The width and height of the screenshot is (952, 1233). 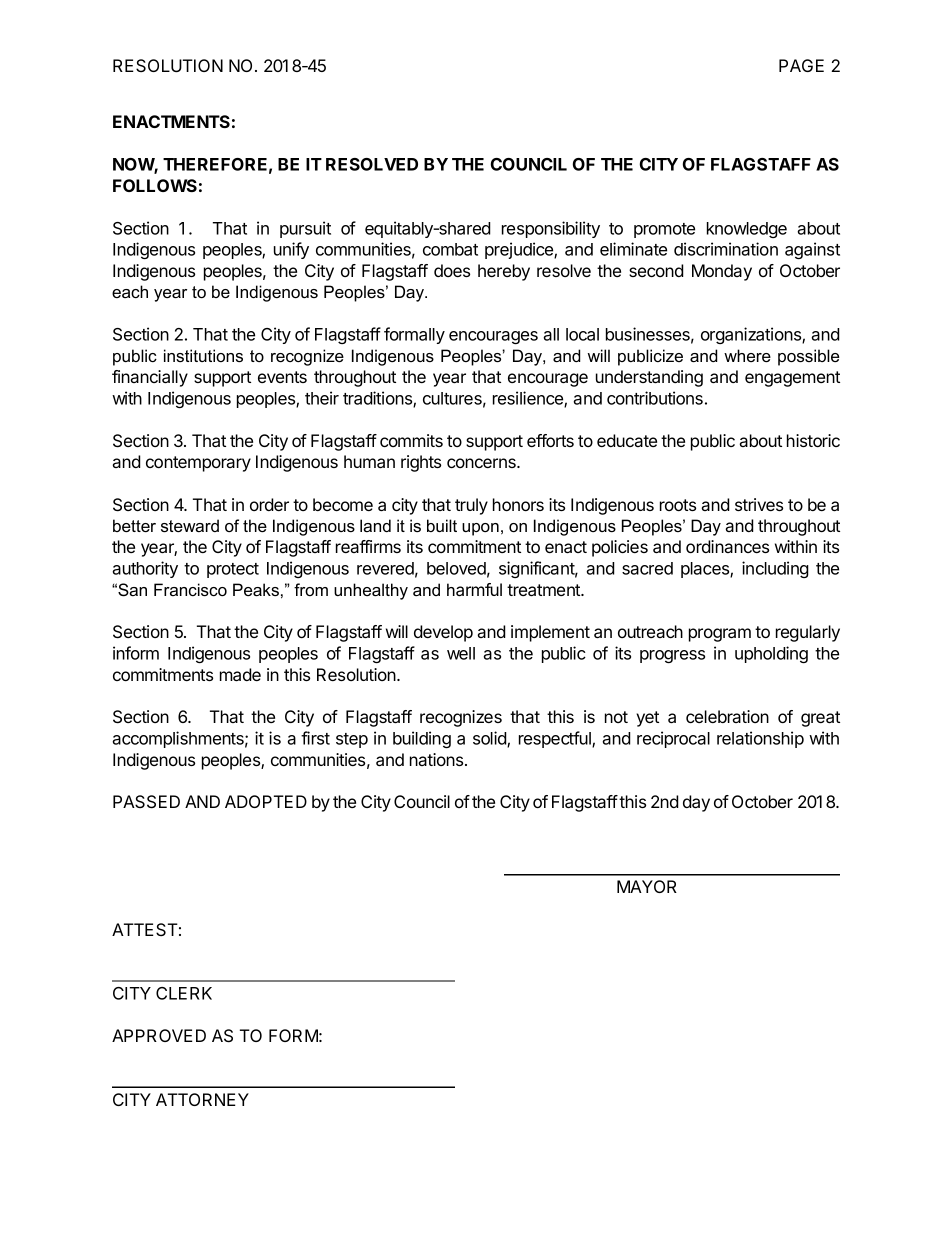 I want to click on made, so click(x=240, y=674).
